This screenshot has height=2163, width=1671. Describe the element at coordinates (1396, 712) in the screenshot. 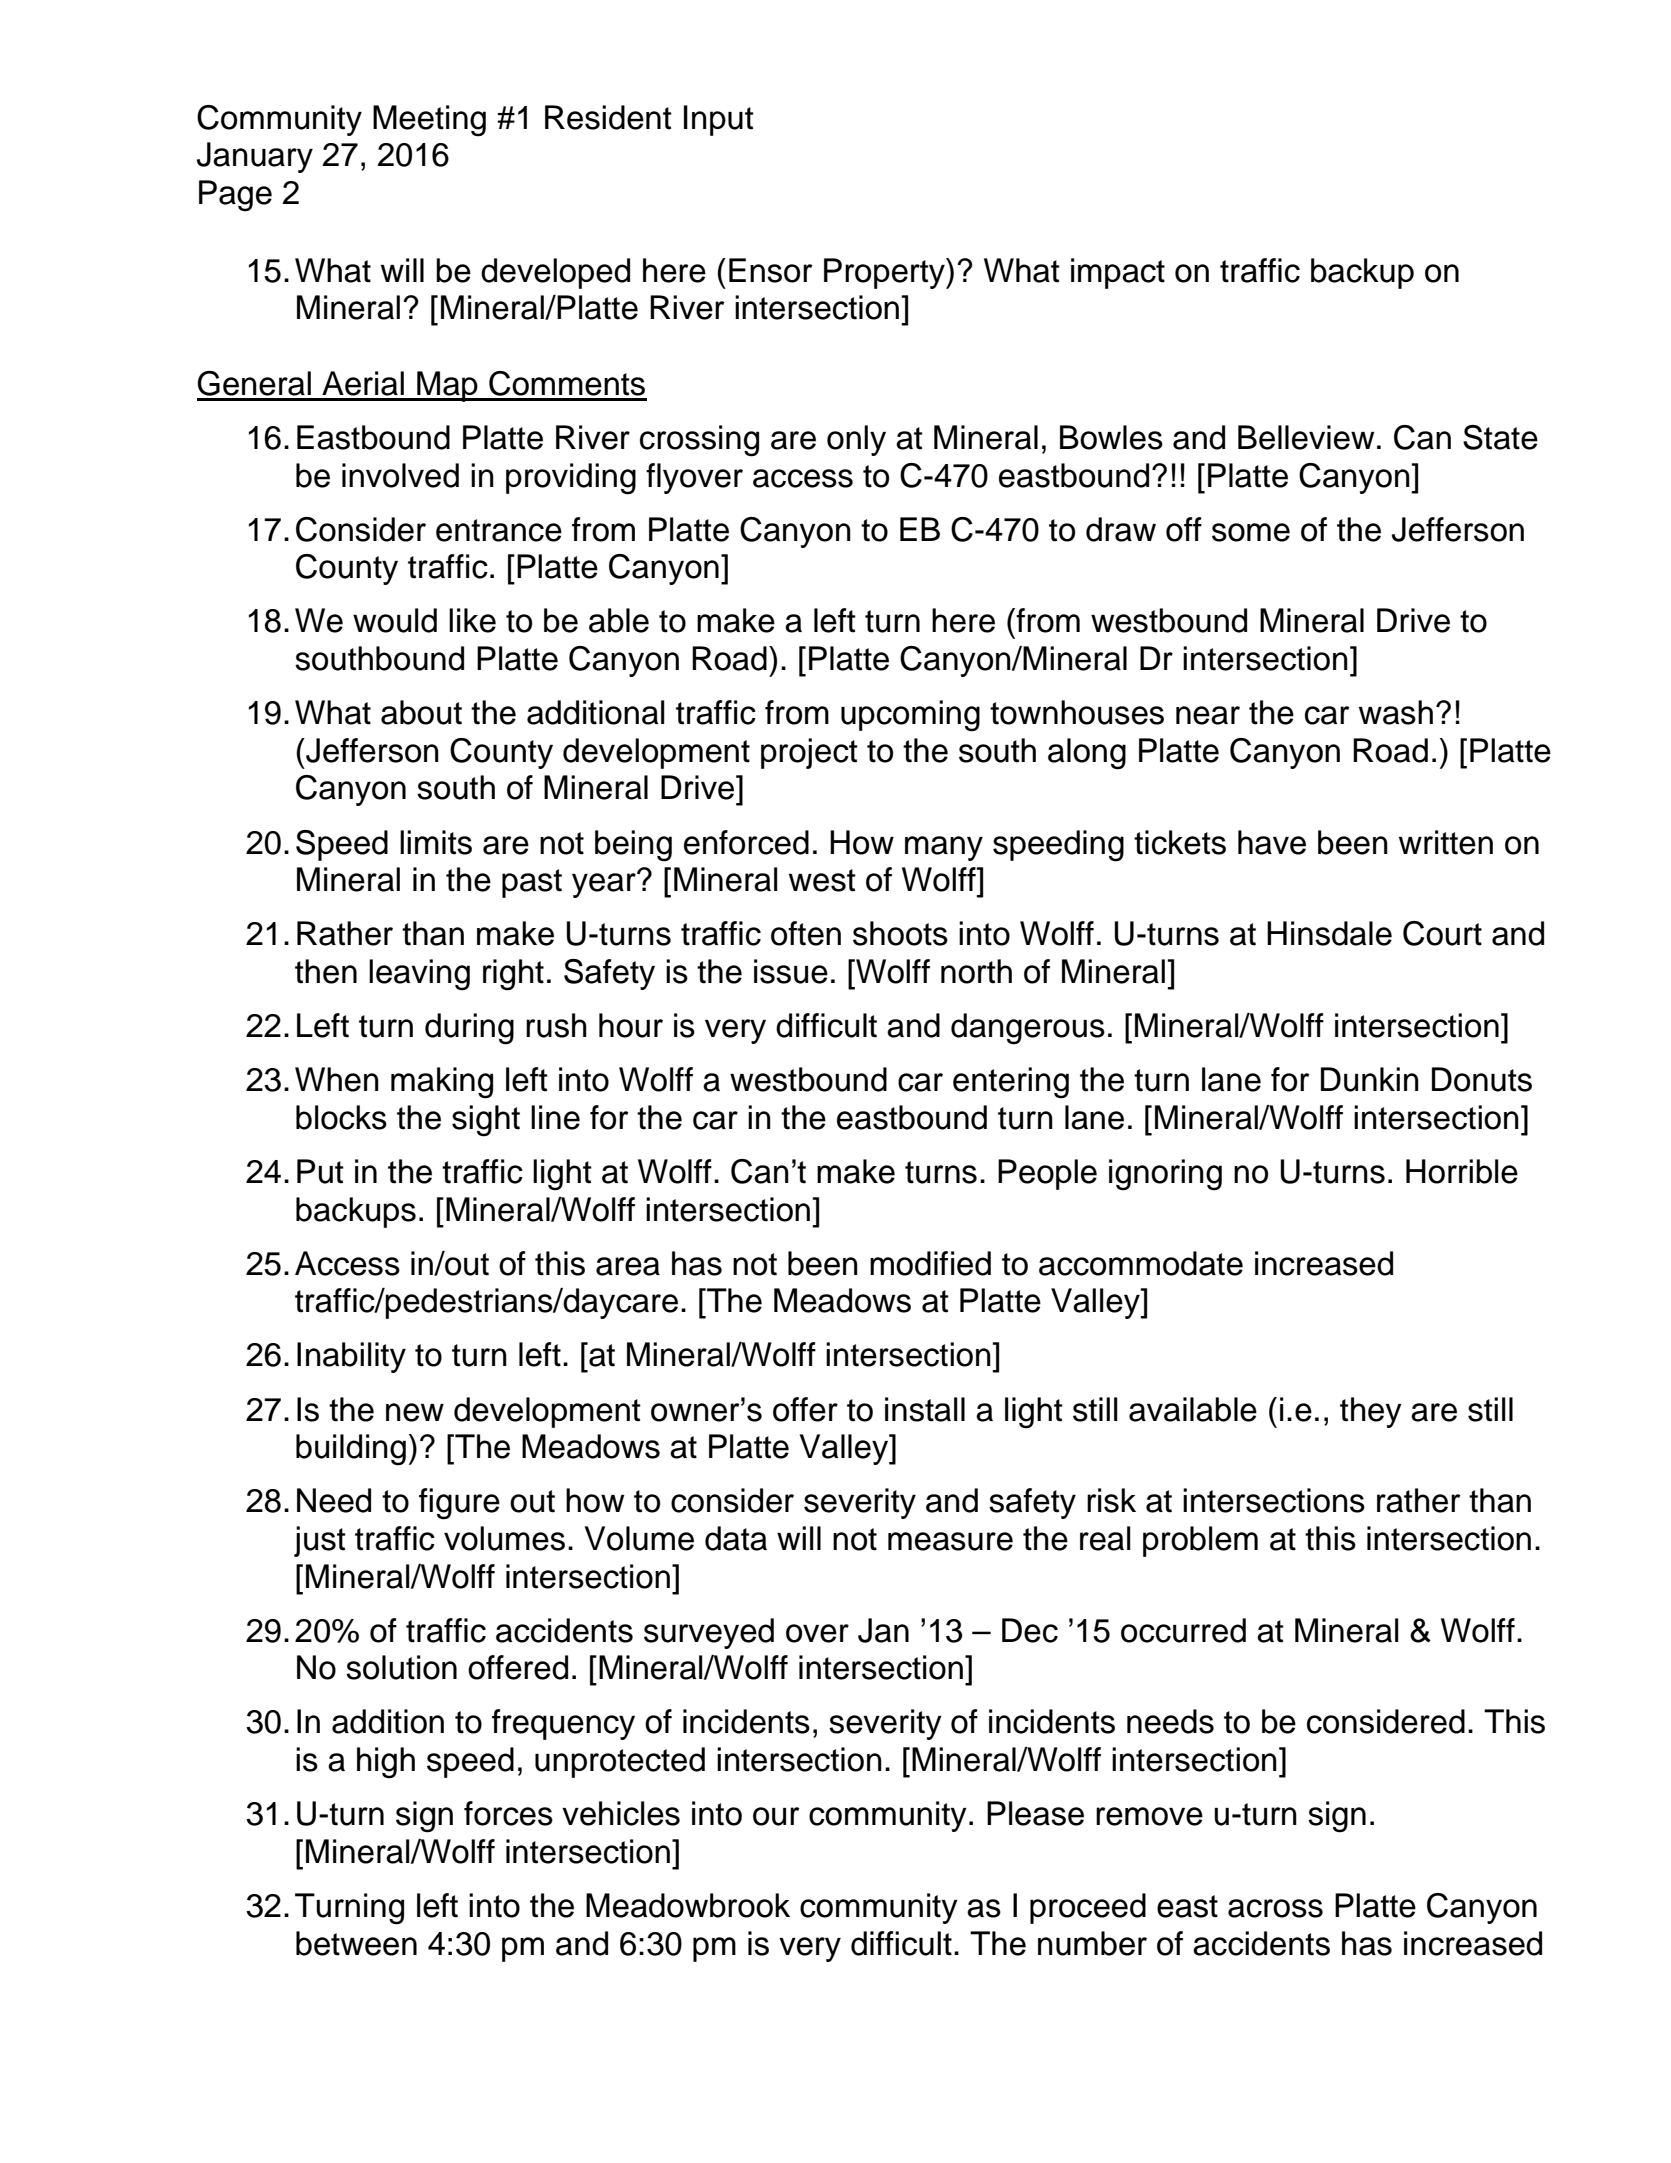

I see `wash` at that location.
